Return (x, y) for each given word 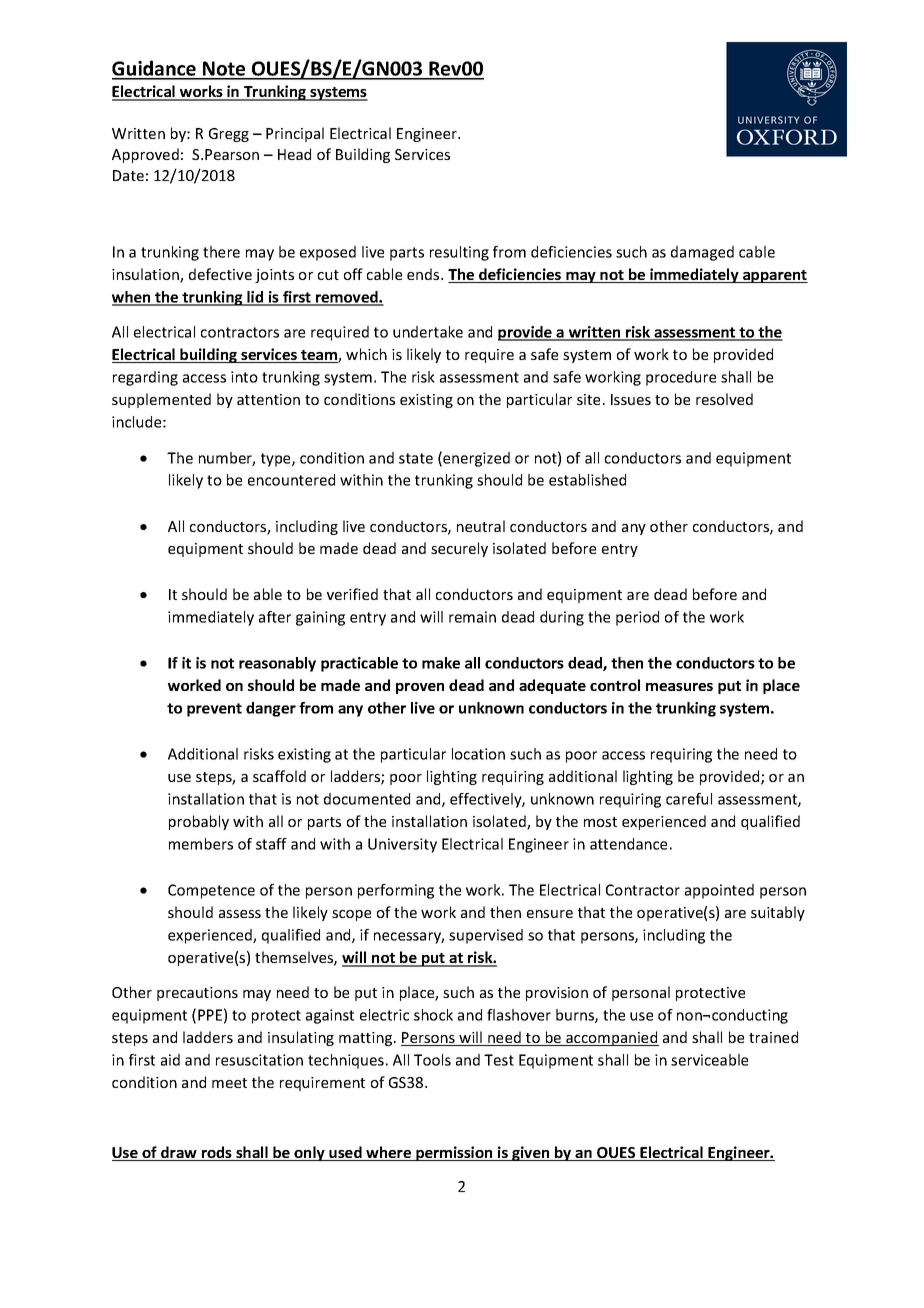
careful (689, 799)
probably (199, 822)
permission (454, 1153)
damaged (702, 253)
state (416, 458)
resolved (724, 399)
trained (773, 1037)
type (277, 460)
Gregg (229, 135)
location (478, 754)
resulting (459, 253)
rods (217, 1153)
